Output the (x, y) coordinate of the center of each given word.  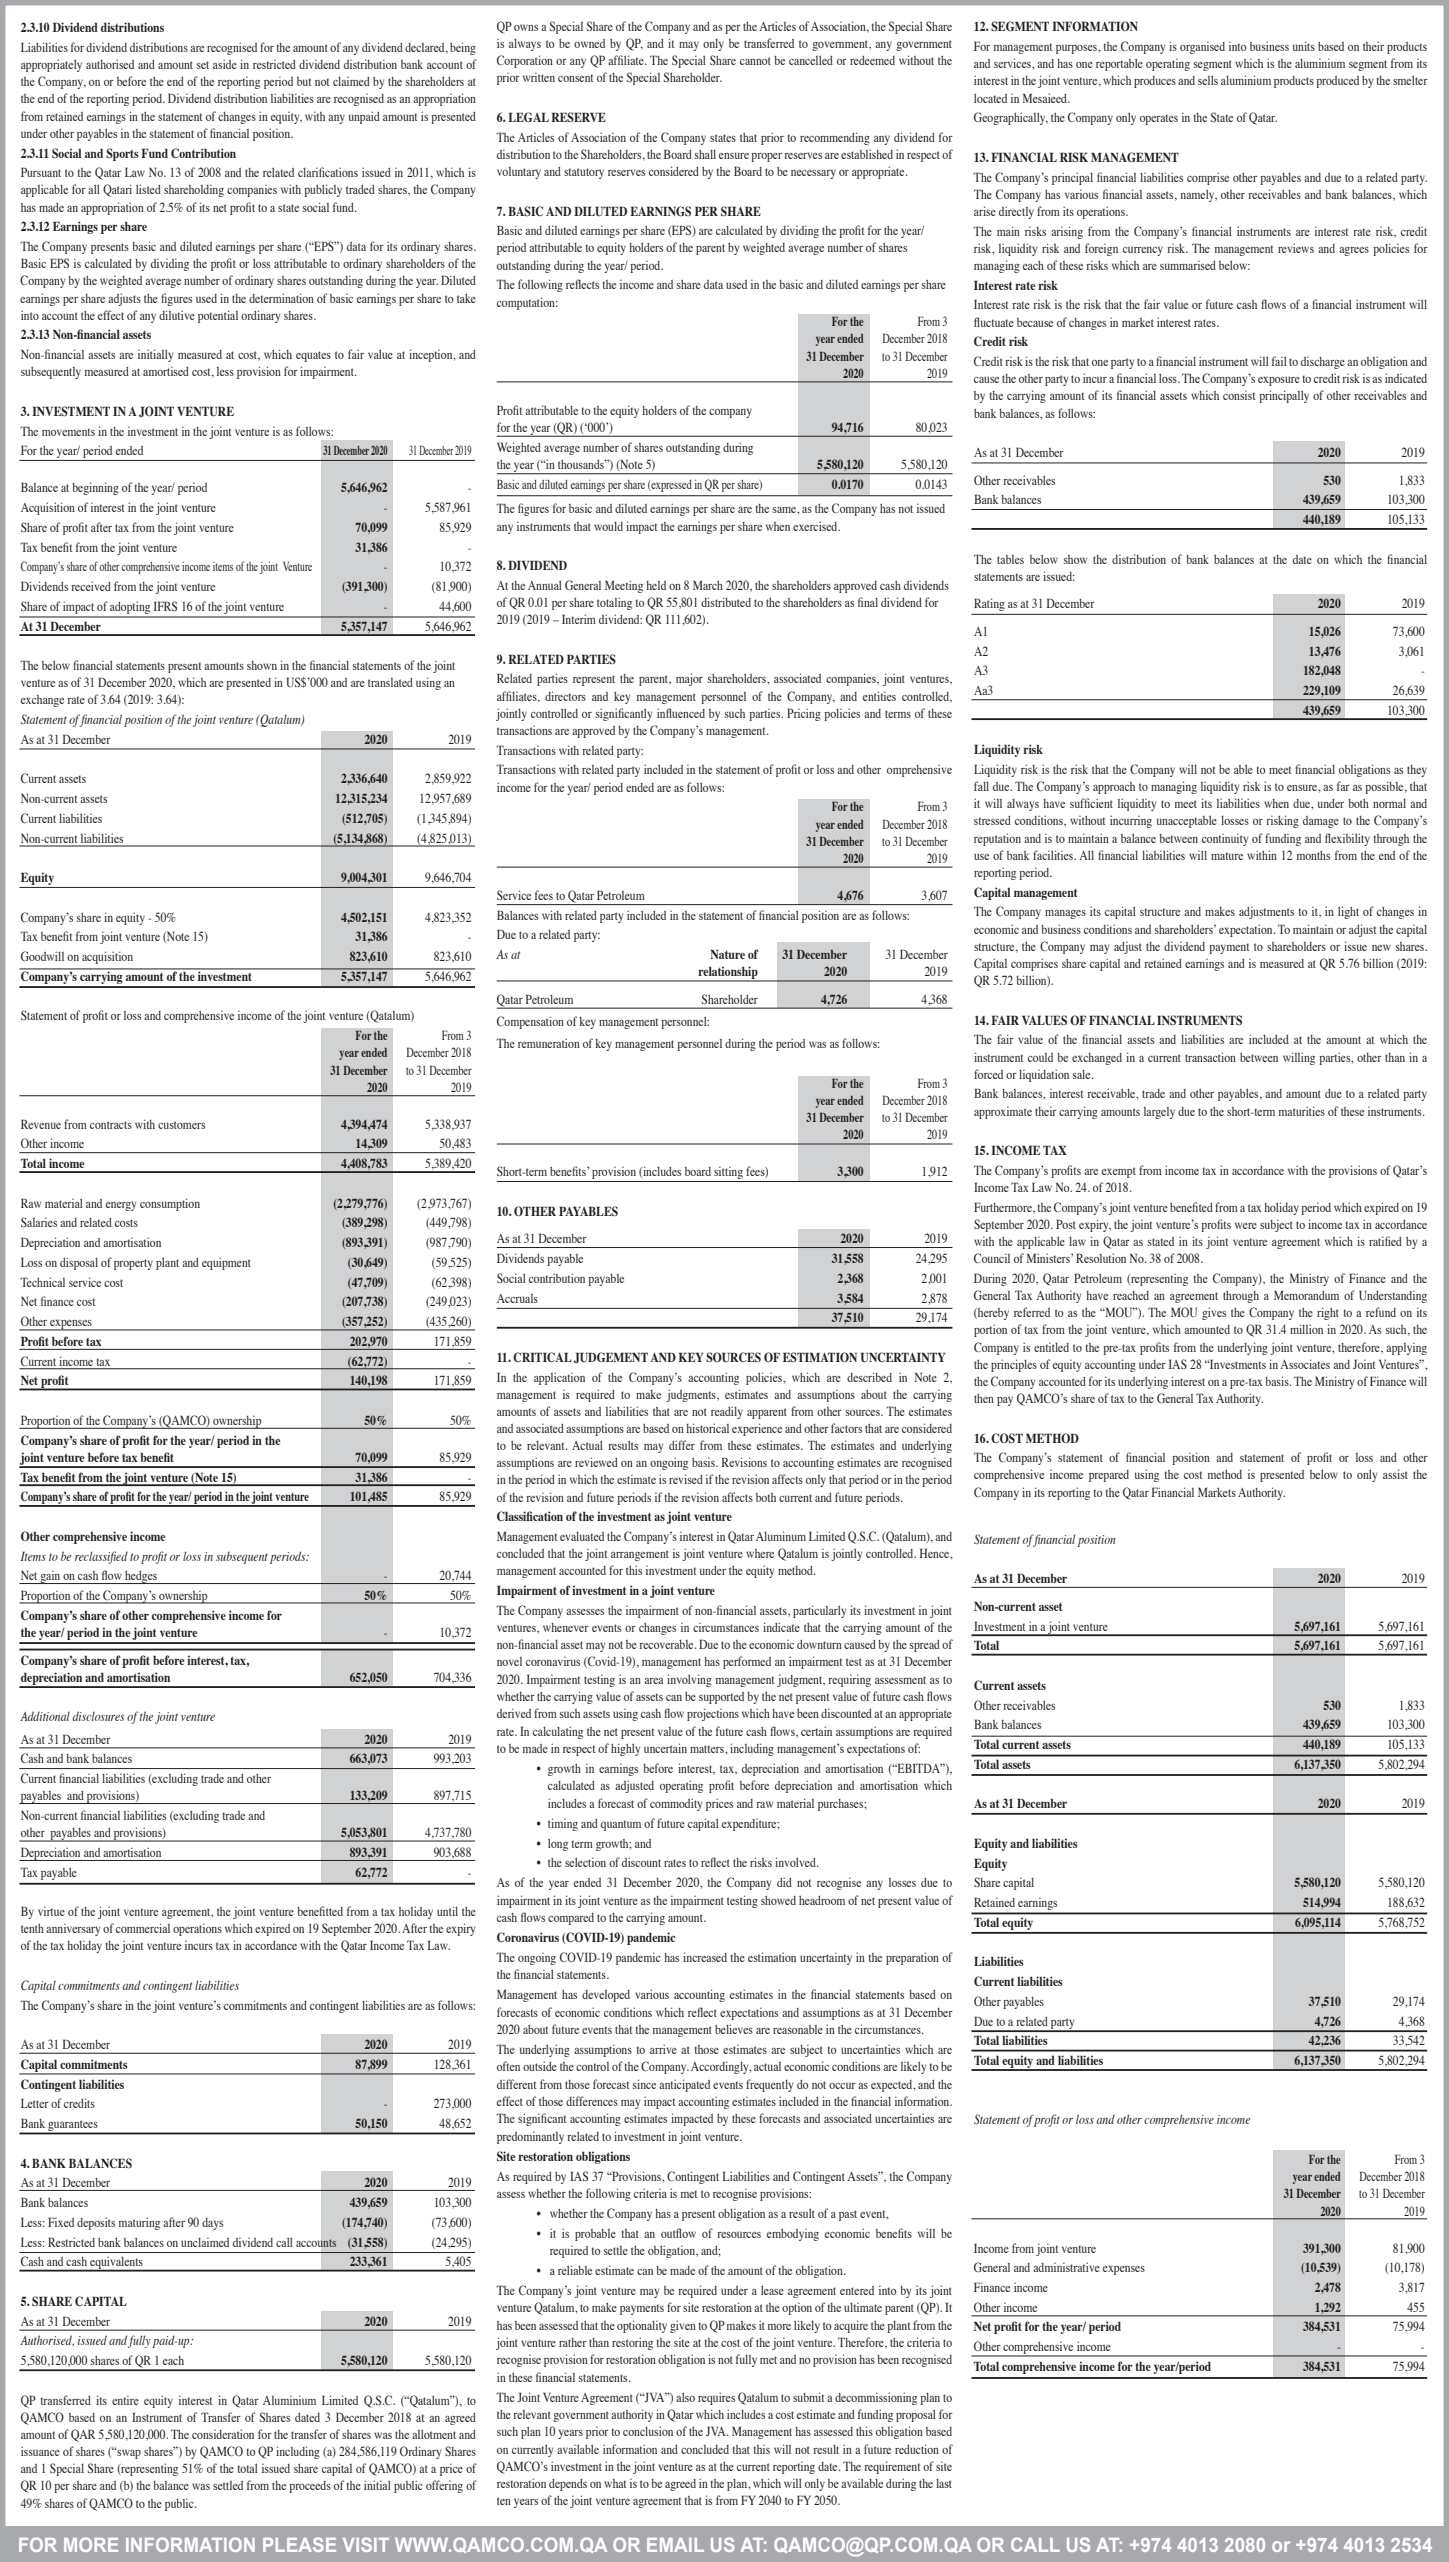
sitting (728, 1174)
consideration (223, 2434)
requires (716, 2398)
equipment (226, 1263)
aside (225, 64)
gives (1214, 1313)
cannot (755, 61)
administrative (1066, 2267)
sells (1208, 80)
